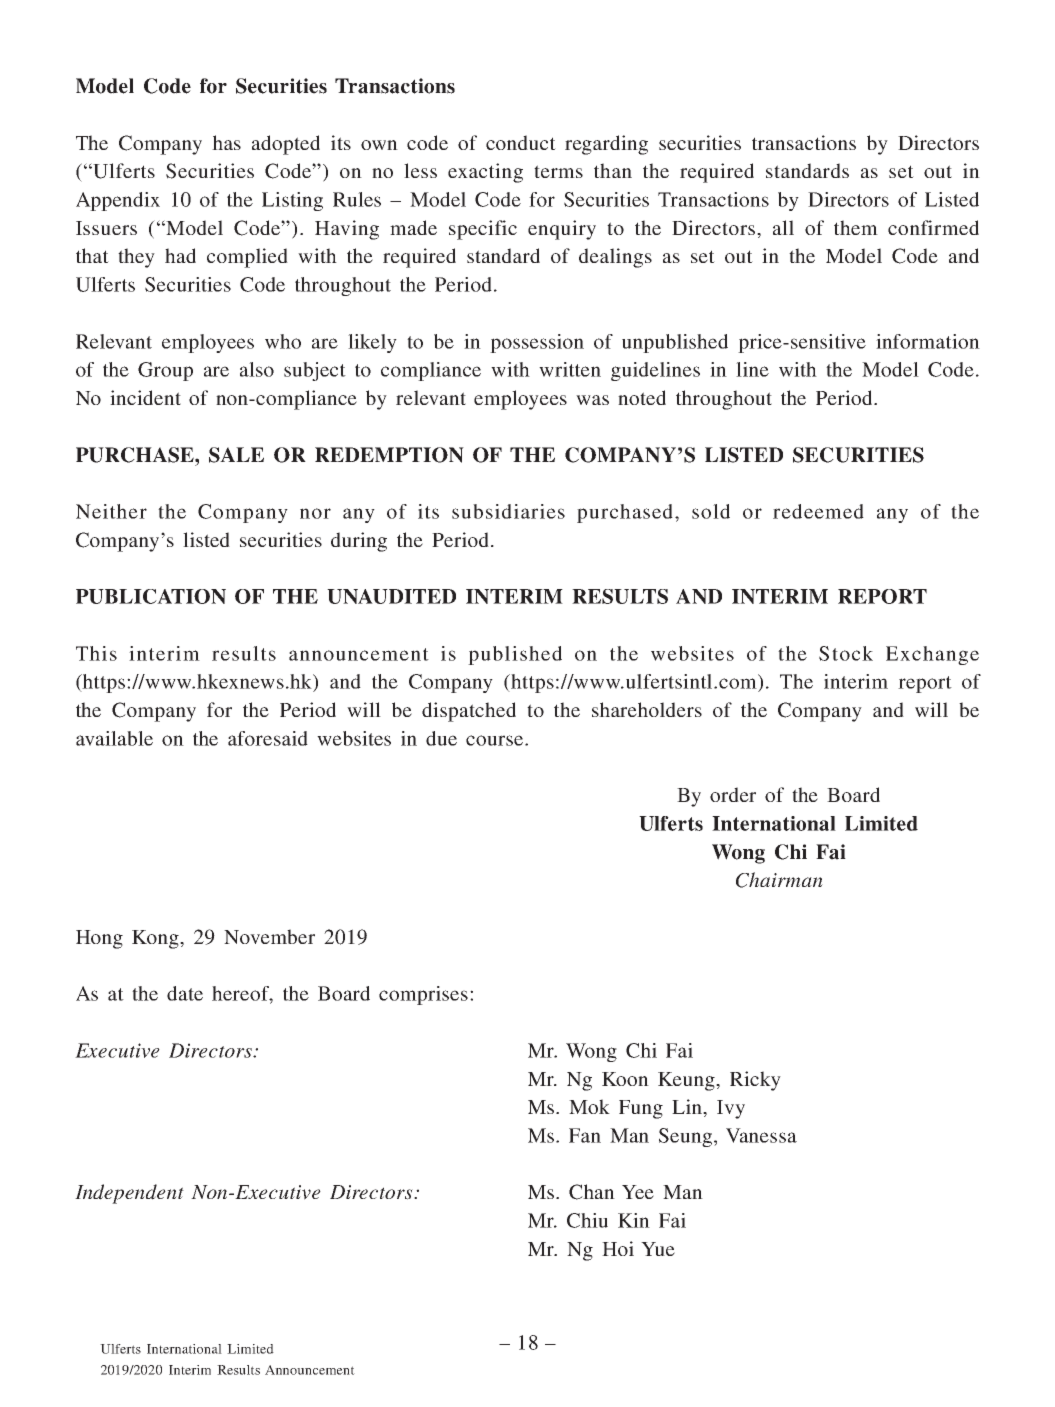 This screenshot has height=1407, width=1055. Describe the element at coordinates (496, 740) in the screenshot. I see `course` at that location.
